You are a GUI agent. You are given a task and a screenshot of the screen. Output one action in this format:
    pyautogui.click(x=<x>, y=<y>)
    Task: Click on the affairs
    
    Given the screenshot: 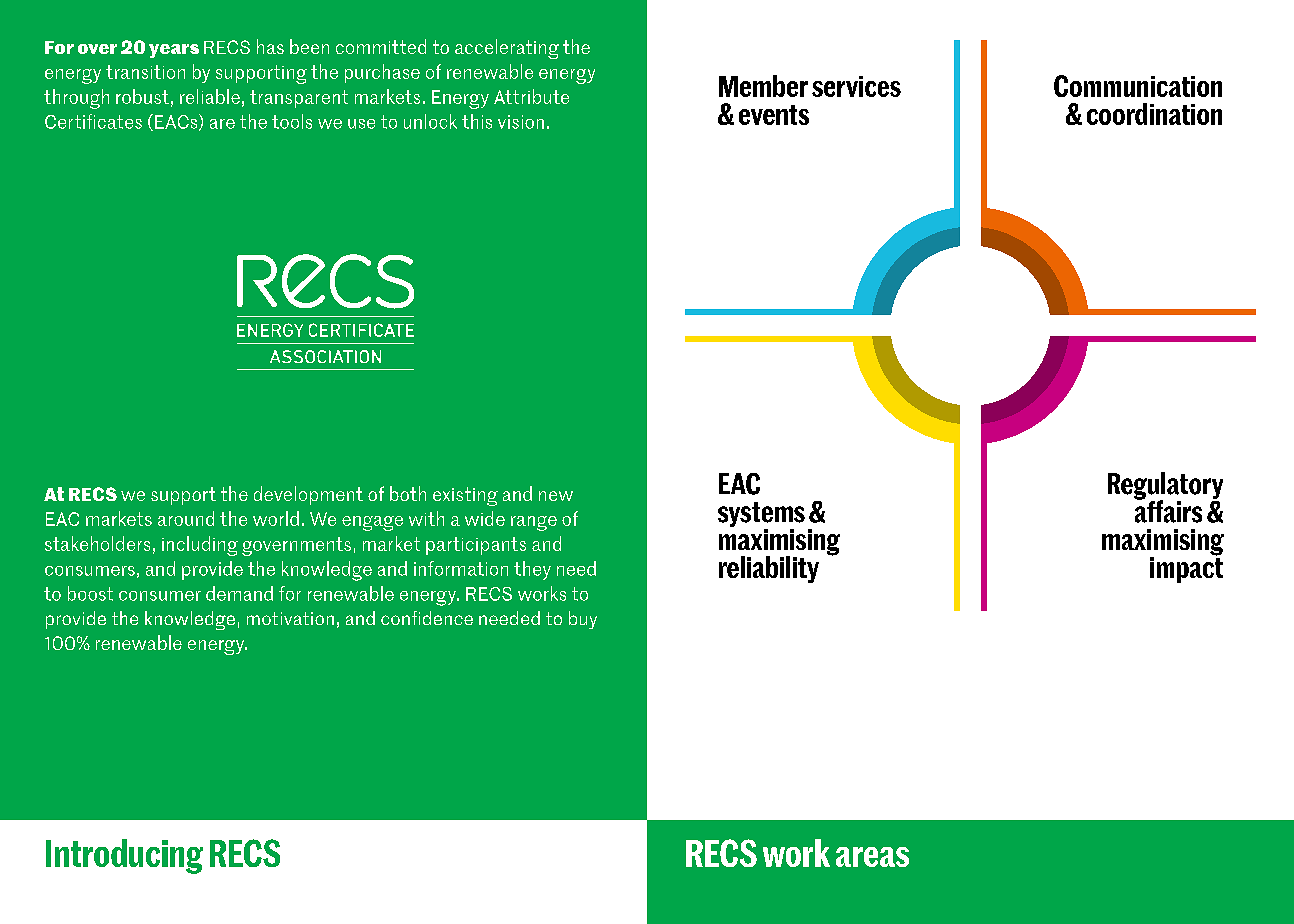 What is the action you would take?
    pyautogui.click(x=1168, y=510)
